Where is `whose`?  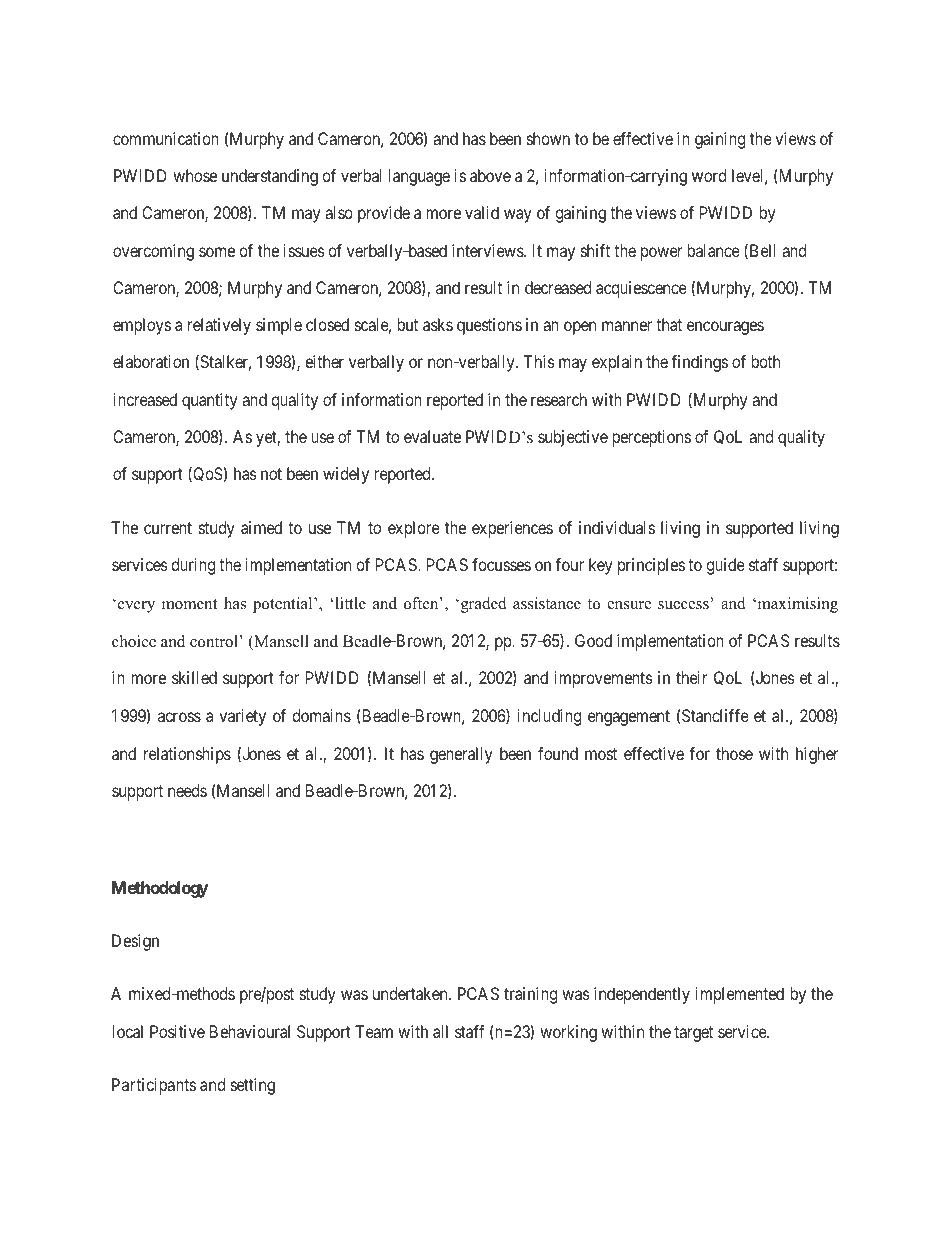
whose is located at coordinates (195, 175).
